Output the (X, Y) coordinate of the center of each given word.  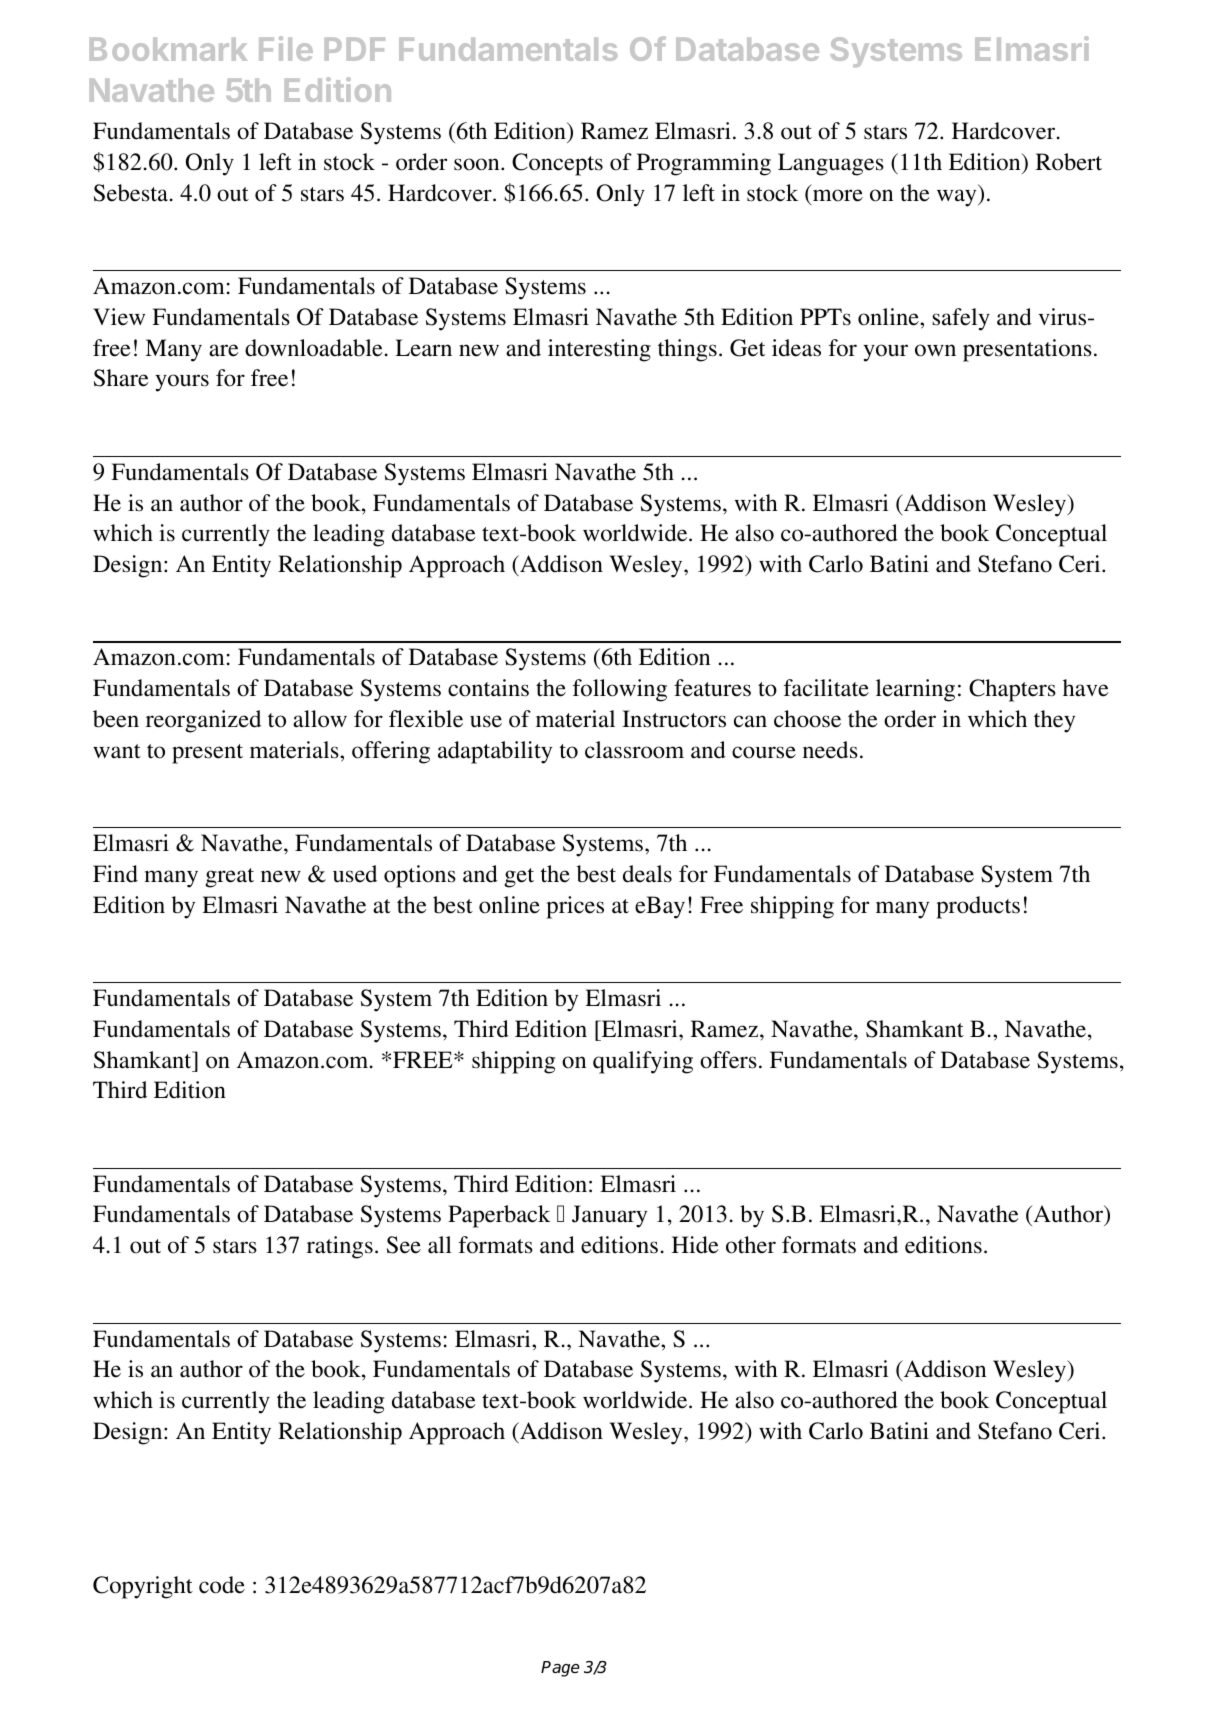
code (222, 1585)
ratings (340, 1247)
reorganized (203, 721)
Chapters (1012, 690)
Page (560, 1669)
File (286, 48)
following (620, 690)
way (958, 198)
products (978, 907)
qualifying (643, 1062)
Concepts (557, 164)
